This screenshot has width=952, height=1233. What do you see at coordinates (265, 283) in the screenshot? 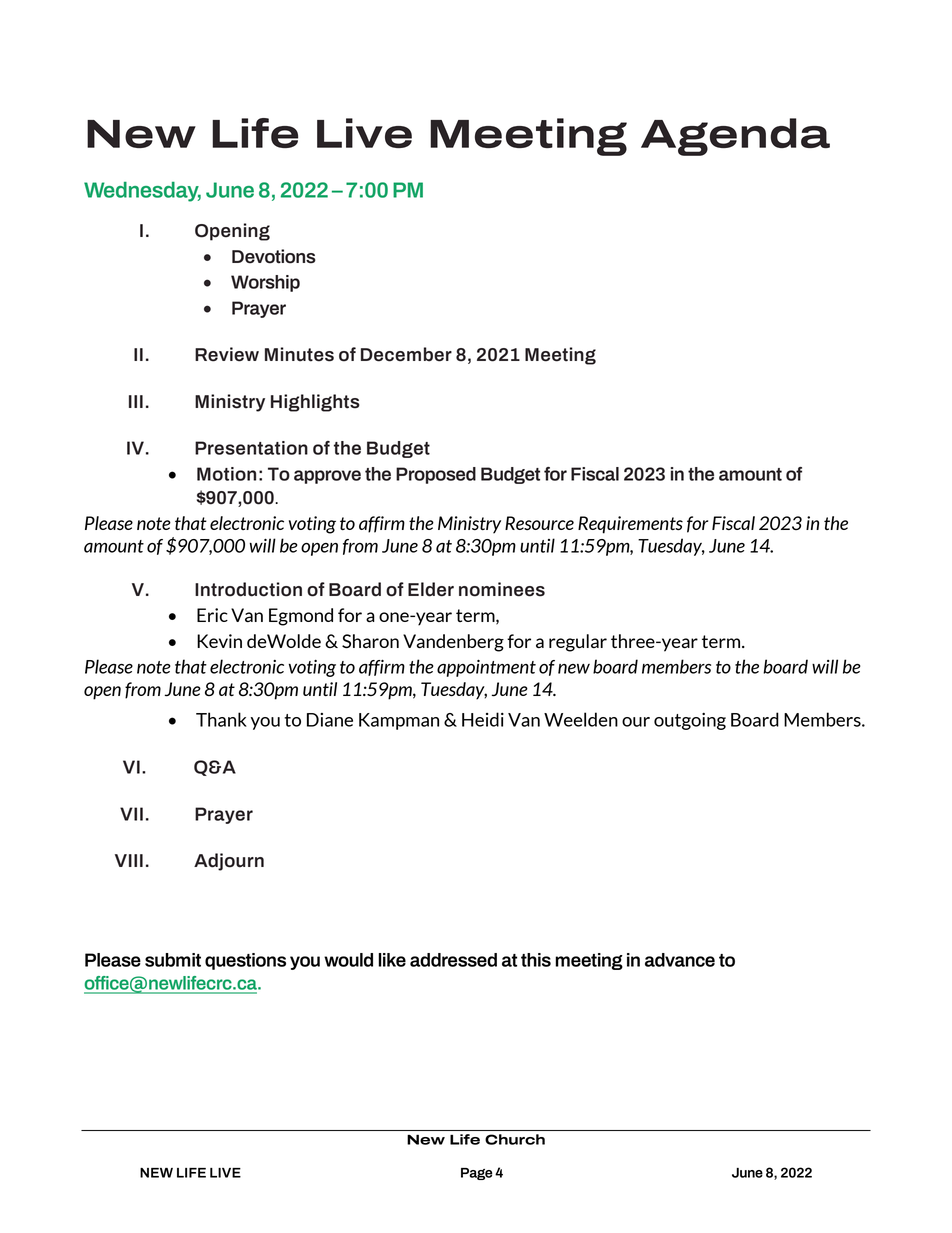
I see `Worship` at bounding box center [265, 283].
